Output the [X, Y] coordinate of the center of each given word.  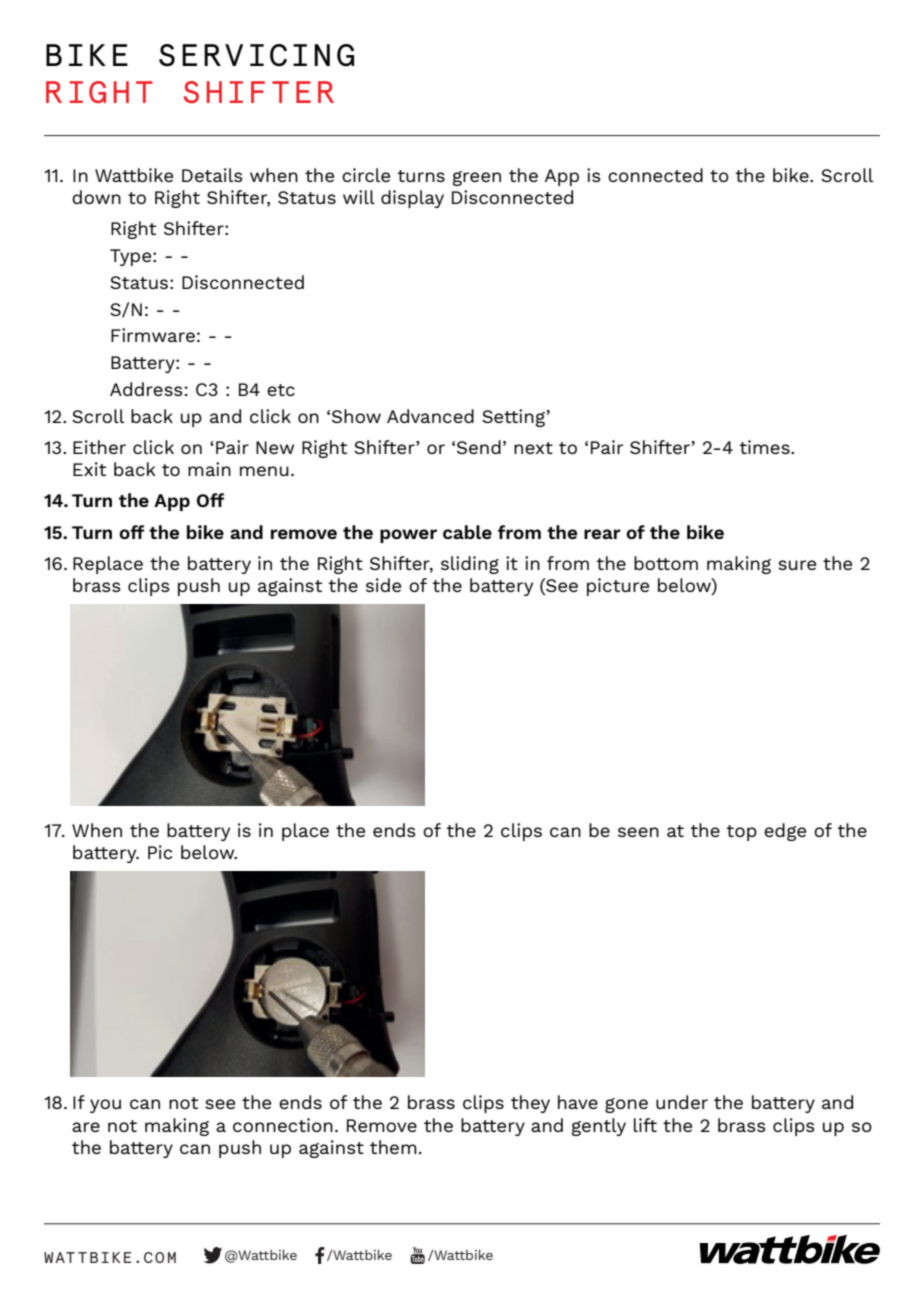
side [383, 585]
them [393, 1147]
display [412, 199]
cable [467, 532]
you [105, 1106]
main [209, 469]
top [741, 833]
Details [212, 175]
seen [638, 832]
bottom [666, 563]
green [476, 178]
